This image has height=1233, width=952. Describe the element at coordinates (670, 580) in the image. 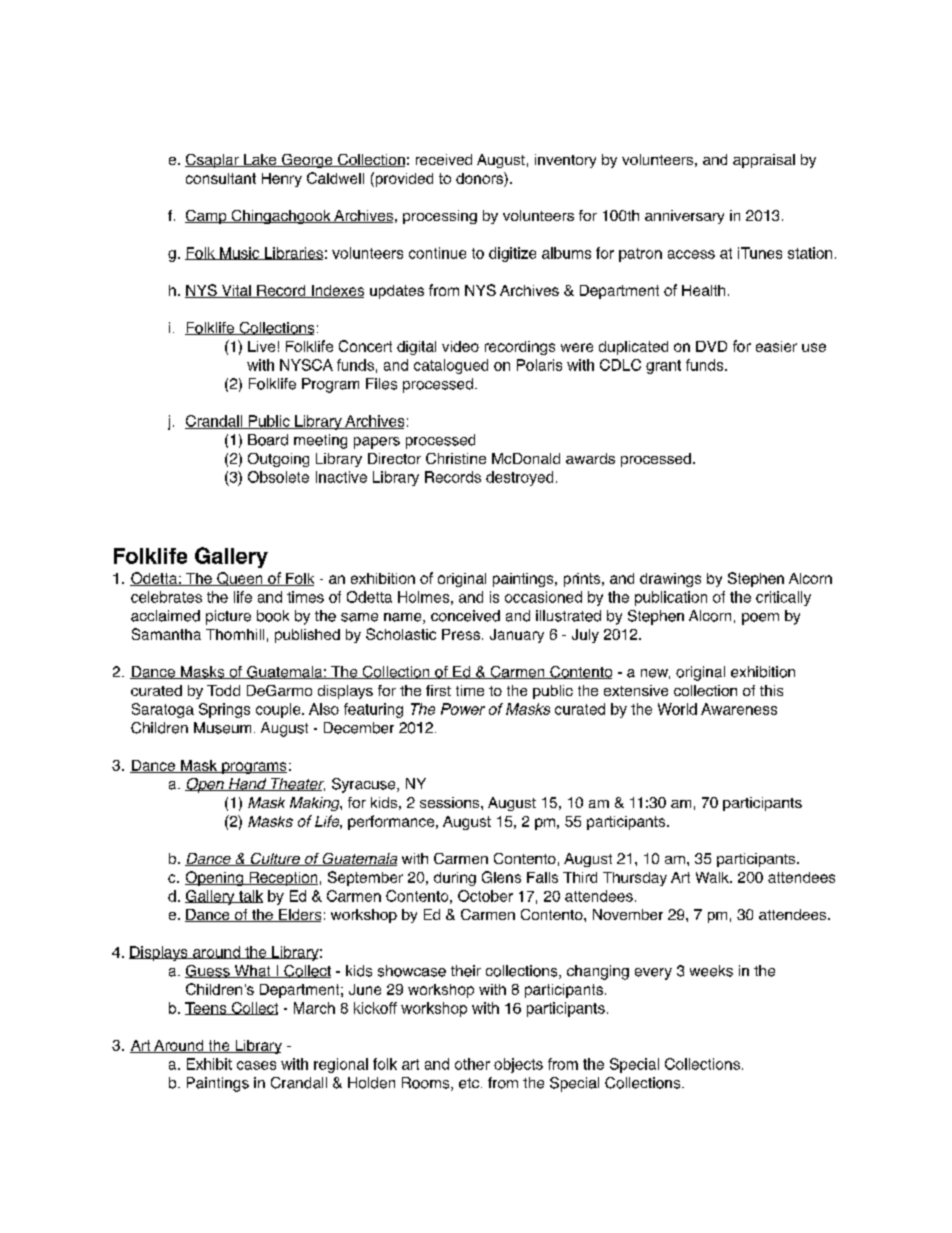

I see `drawings` at that location.
